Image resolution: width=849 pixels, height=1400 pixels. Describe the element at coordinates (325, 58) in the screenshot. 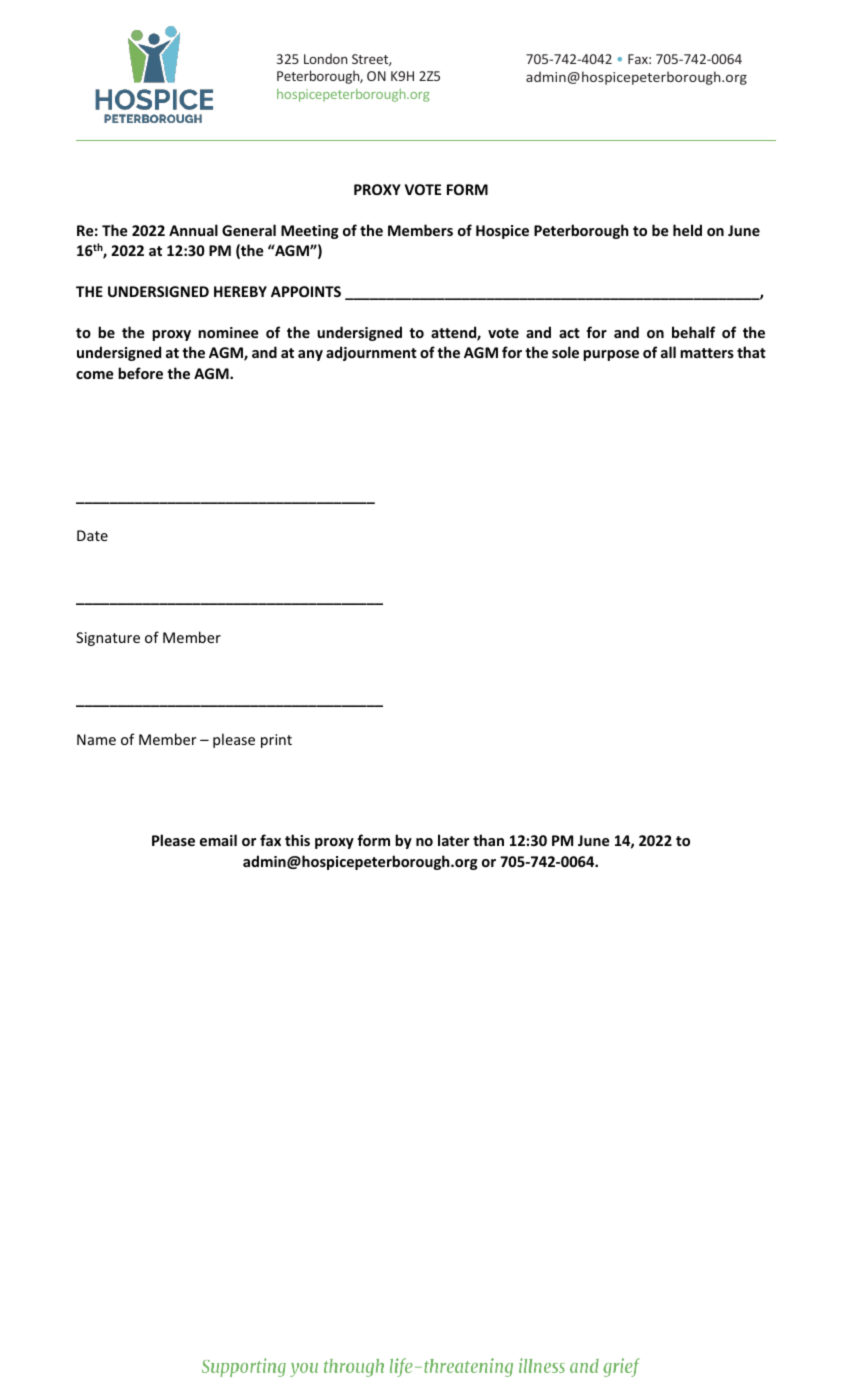

I see `London` at that location.
